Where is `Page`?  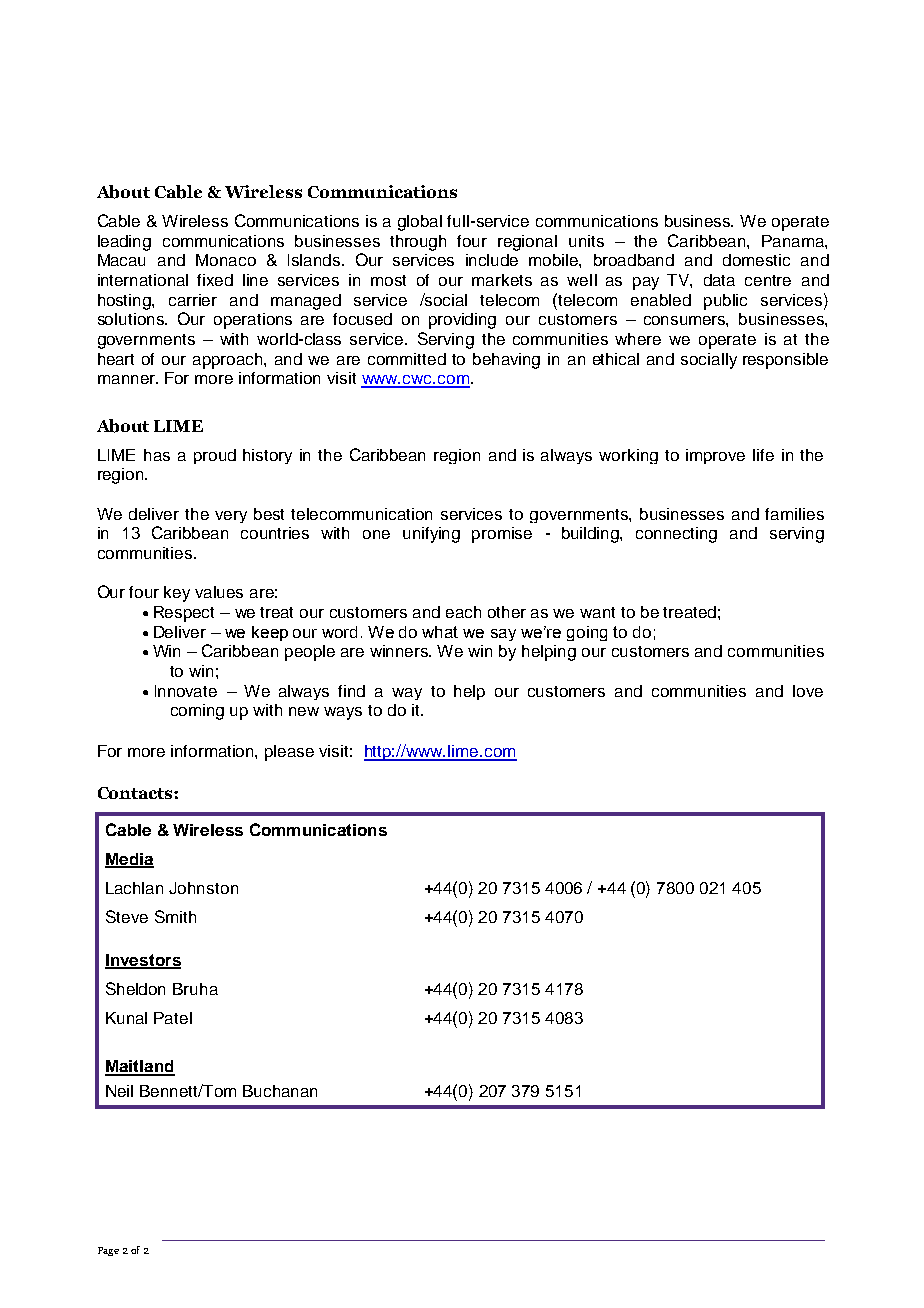 Page is located at coordinates (108, 1251).
